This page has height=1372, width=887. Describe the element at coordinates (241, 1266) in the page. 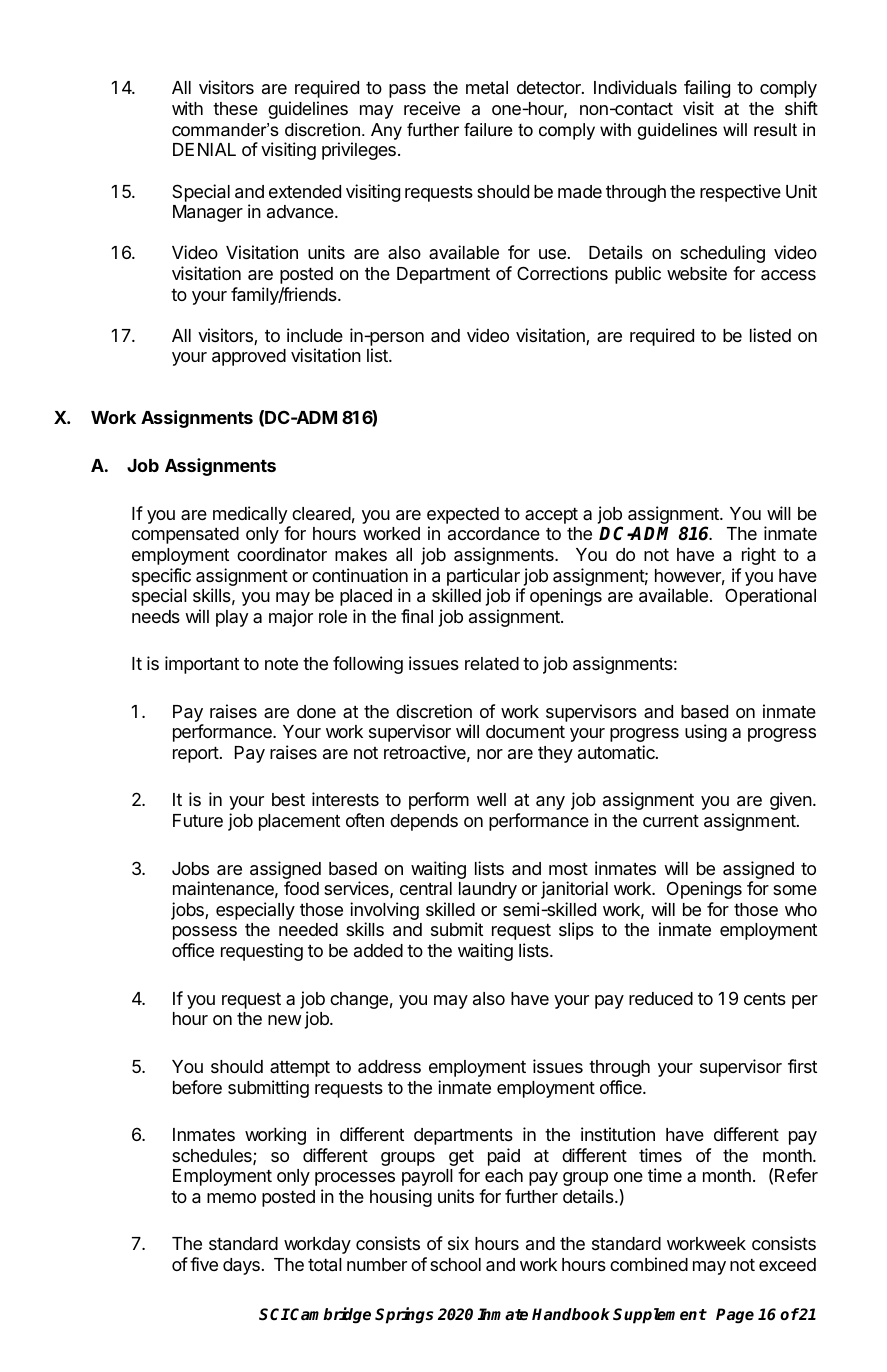

I see `days` at that location.
